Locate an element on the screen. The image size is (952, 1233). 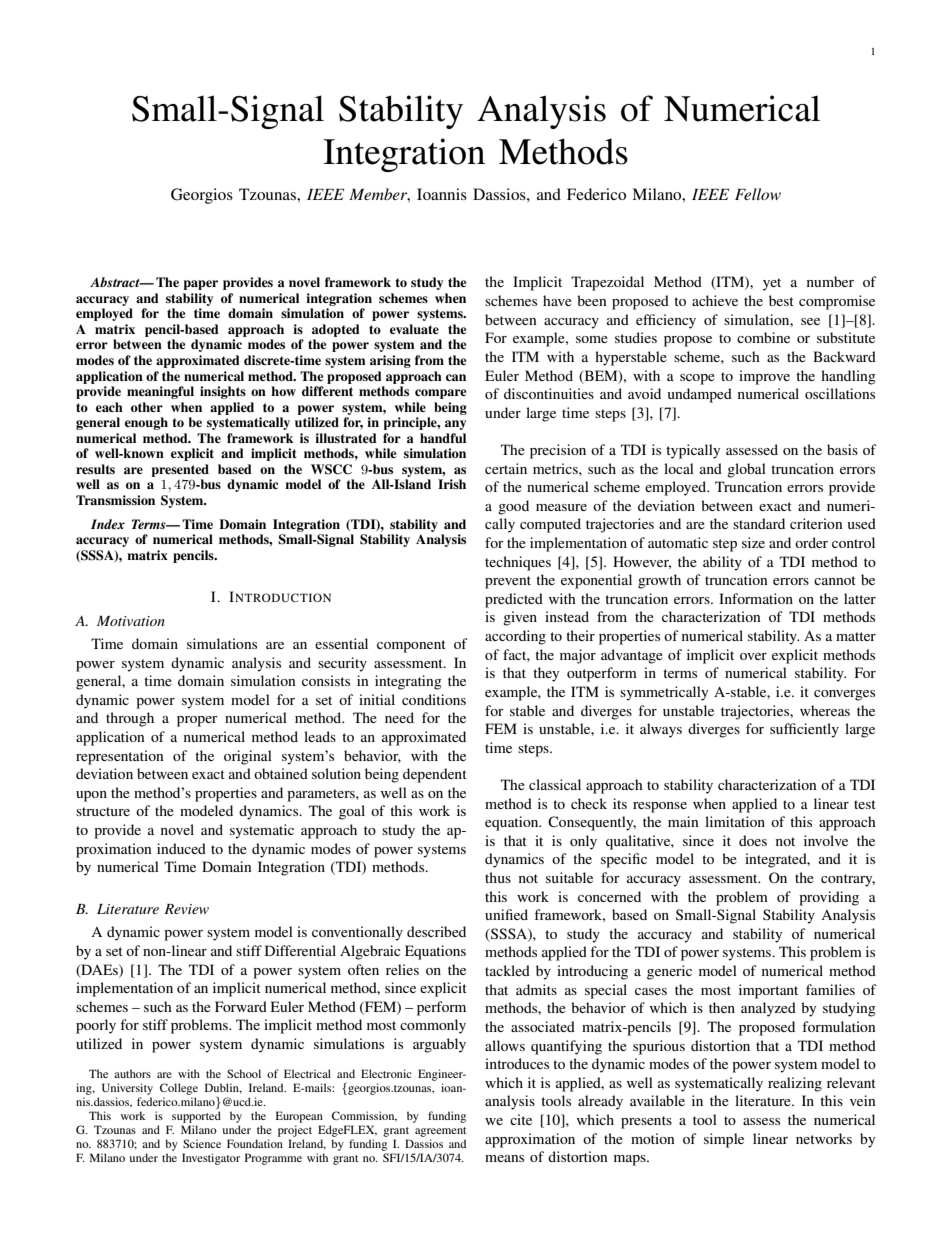
have is located at coordinates (557, 300).
